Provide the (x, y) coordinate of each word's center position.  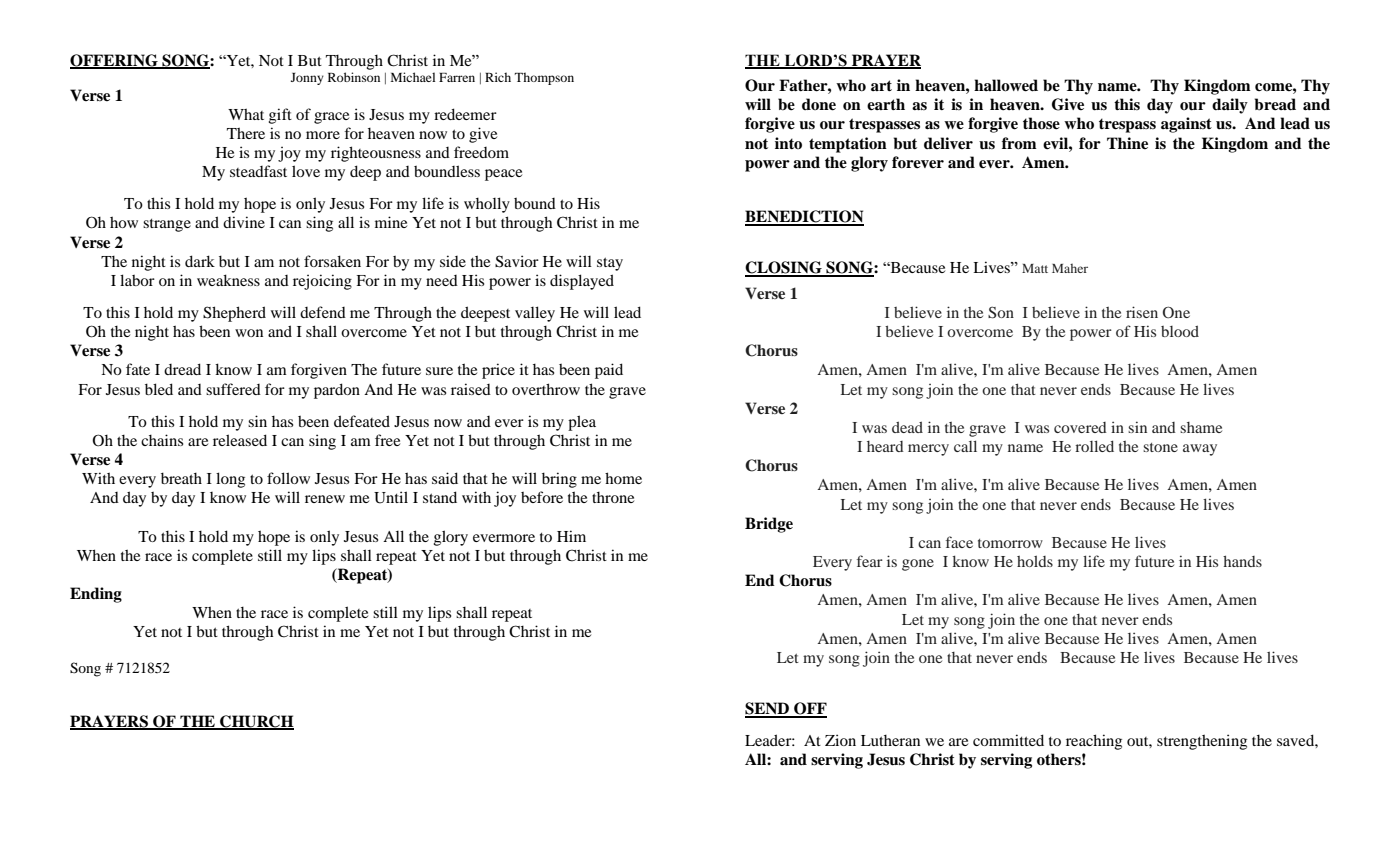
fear (870, 561)
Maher (1070, 268)
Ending (96, 595)
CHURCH (256, 722)
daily (1230, 106)
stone (1160, 447)
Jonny (307, 79)
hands (1242, 561)
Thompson (544, 78)
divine (244, 222)
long (230, 480)
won (249, 333)
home (623, 478)
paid (609, 371)
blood (1180, 331)
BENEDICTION (804, 217)
